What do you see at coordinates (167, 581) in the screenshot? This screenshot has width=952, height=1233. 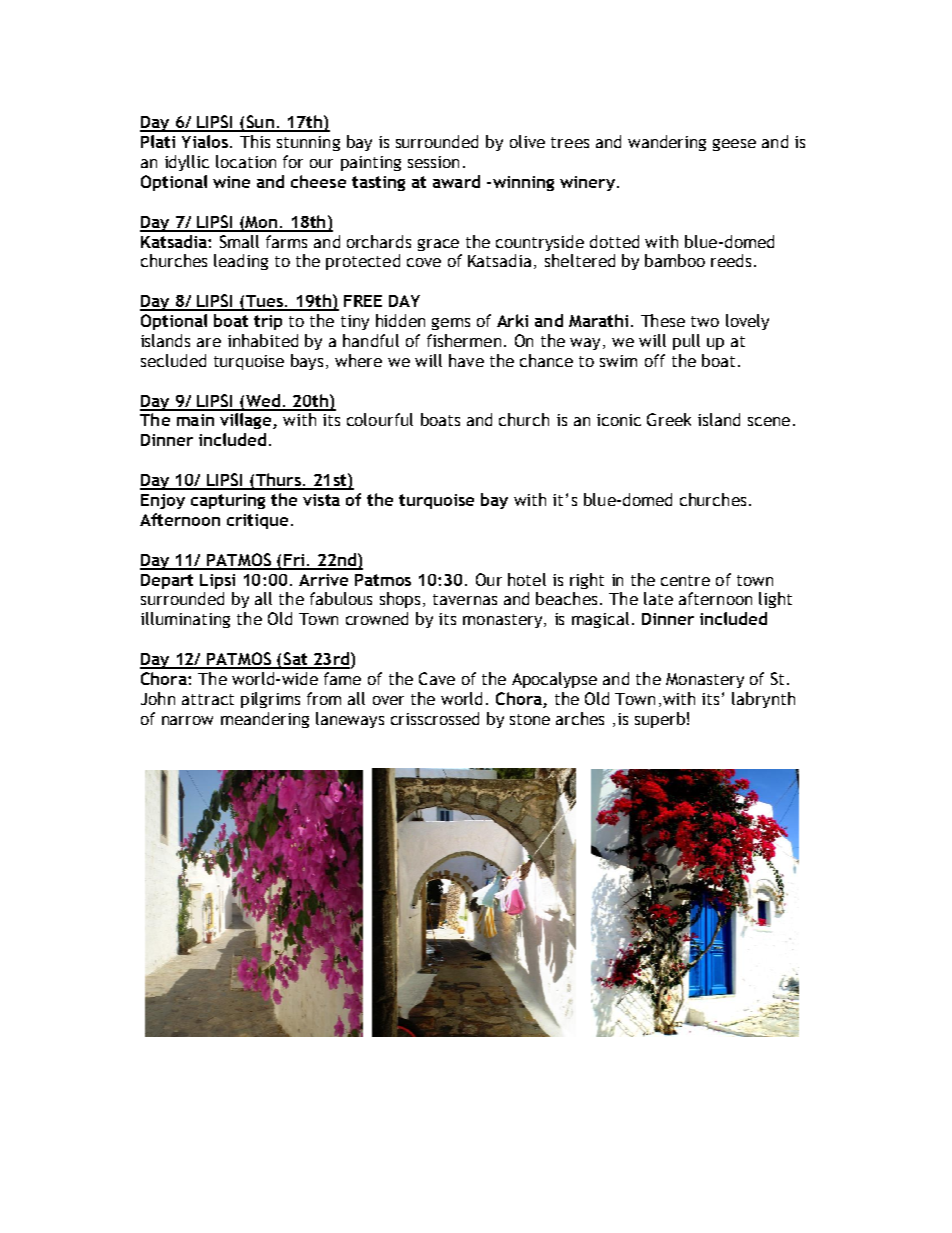 I see `Depart` at bounding box center [167, 581].
